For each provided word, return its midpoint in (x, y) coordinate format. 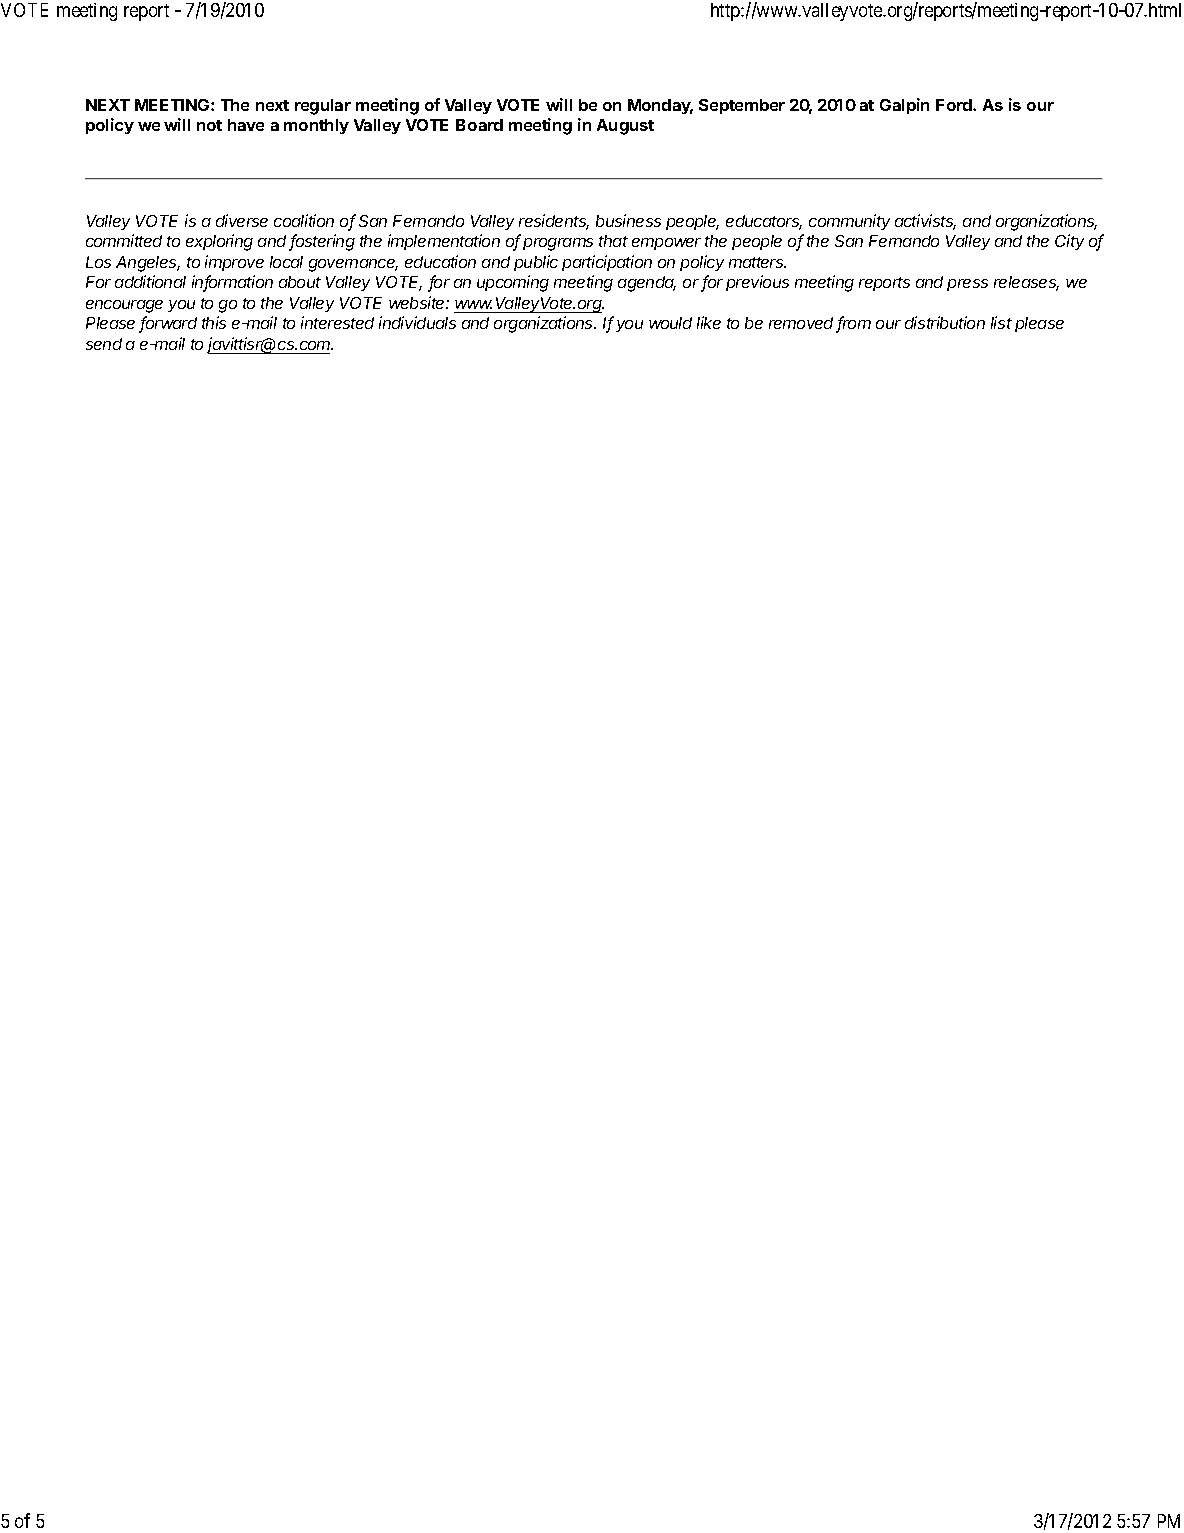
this (214, 322)
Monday (660, 106)
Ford (955, 105)
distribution (945, 322)
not (209, 125)
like (709, 322)
